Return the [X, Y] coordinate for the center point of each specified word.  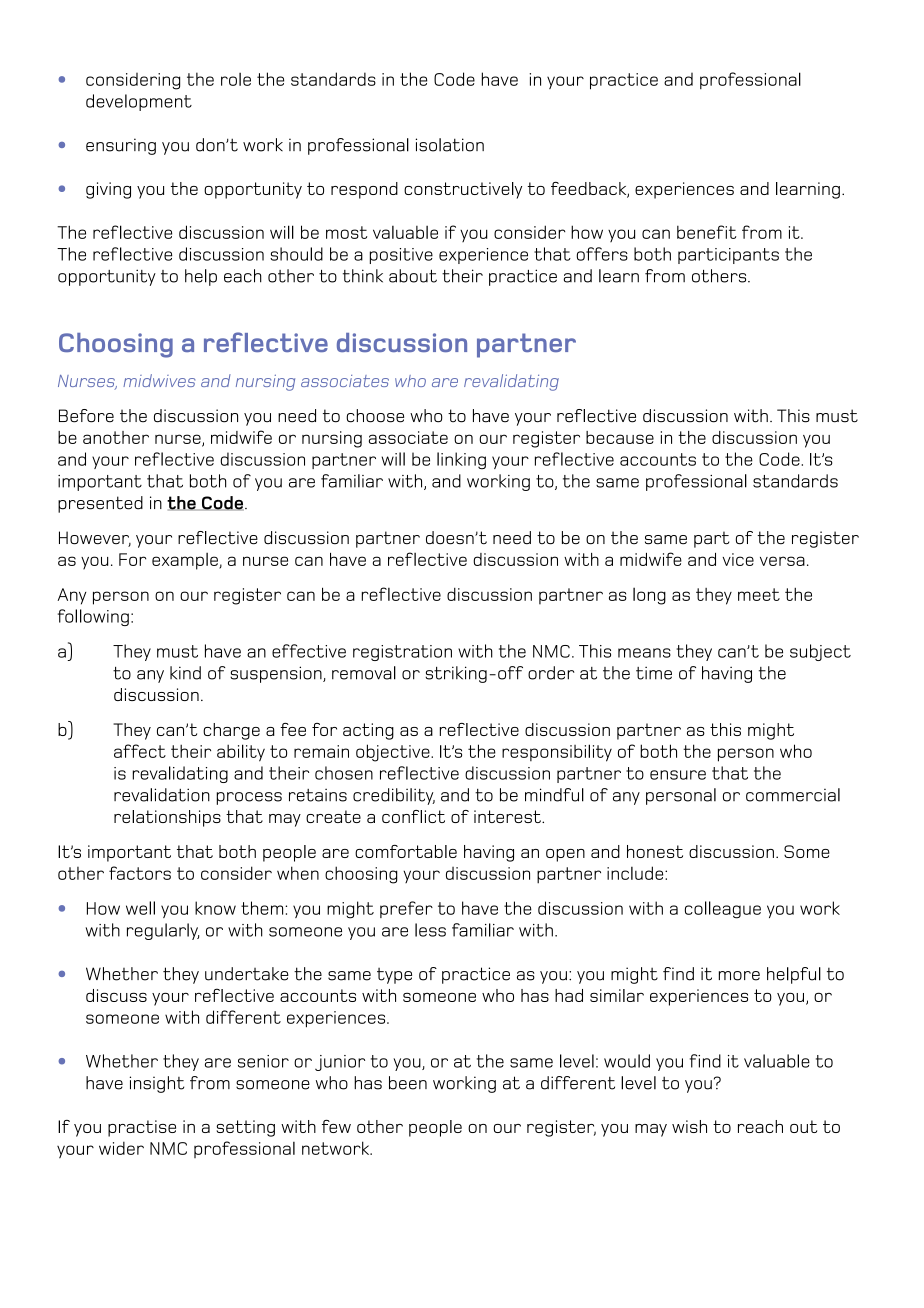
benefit [706, 232]
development [139, 102]
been [408, 1083]
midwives [159, 380]
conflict [413, 816]
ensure [678, 775]
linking [461, 460]
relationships [167, 818]
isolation [450, 145]
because [620, 437]
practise [142, 1128]
